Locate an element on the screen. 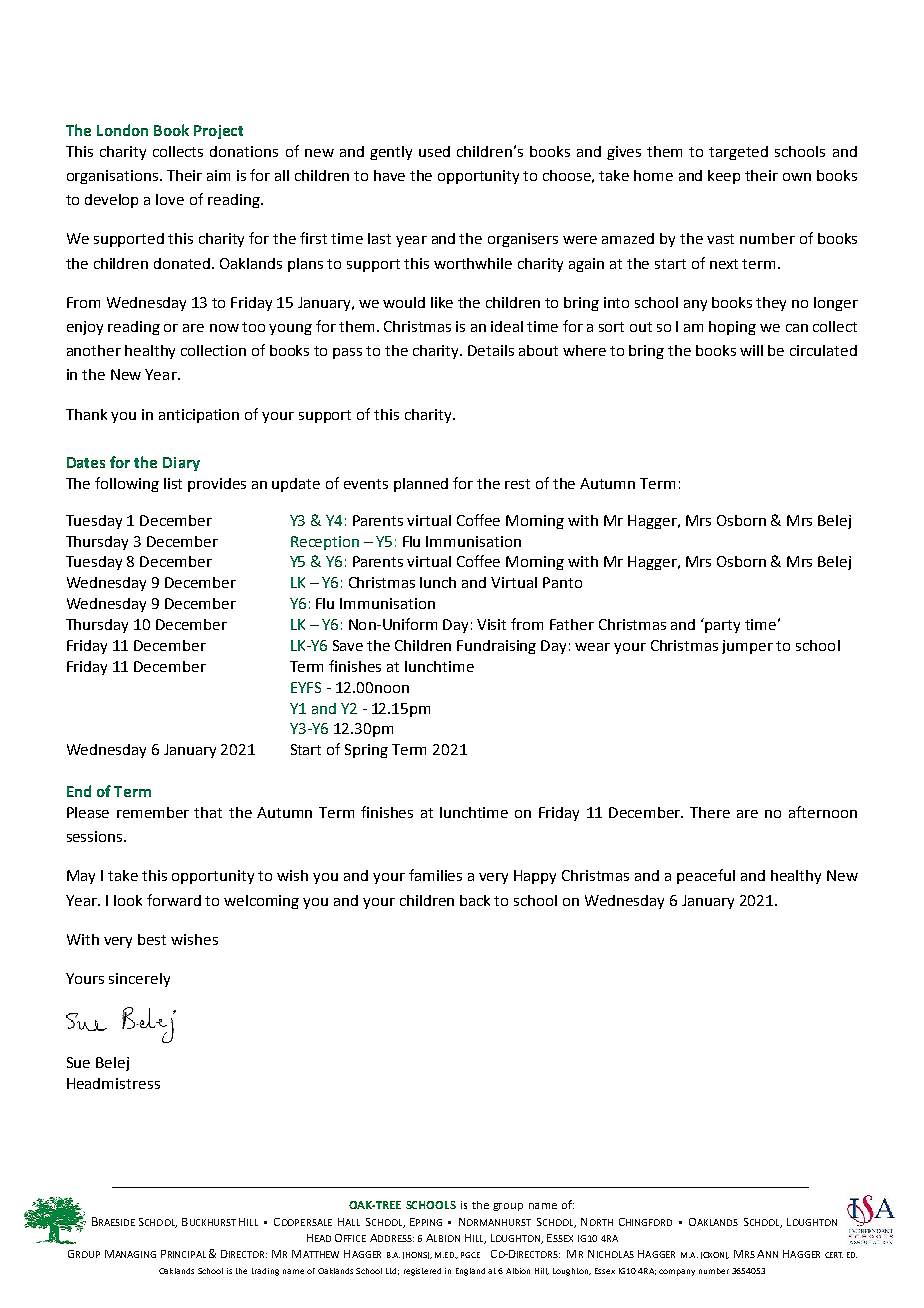  love is located at coordinates (170, 199).
